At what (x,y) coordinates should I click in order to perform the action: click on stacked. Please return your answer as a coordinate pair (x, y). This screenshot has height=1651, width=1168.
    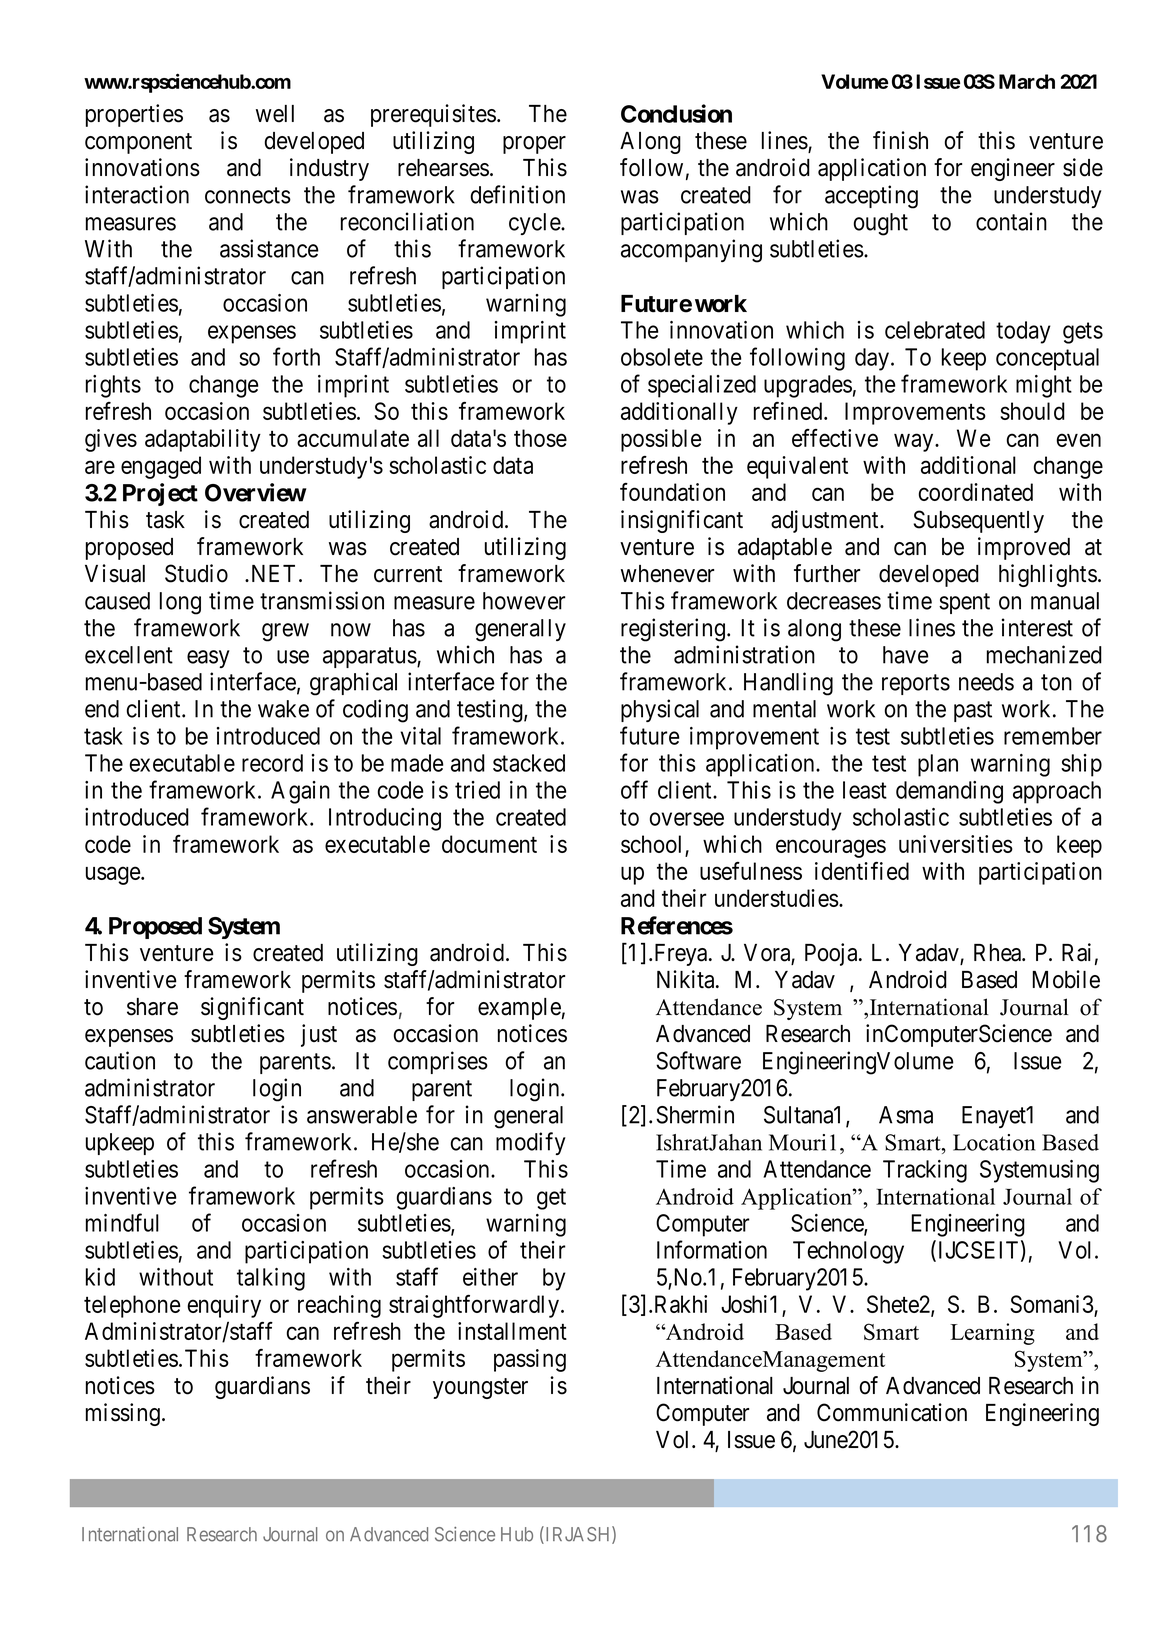
    Looking at the image, I should click on (529, 763).
